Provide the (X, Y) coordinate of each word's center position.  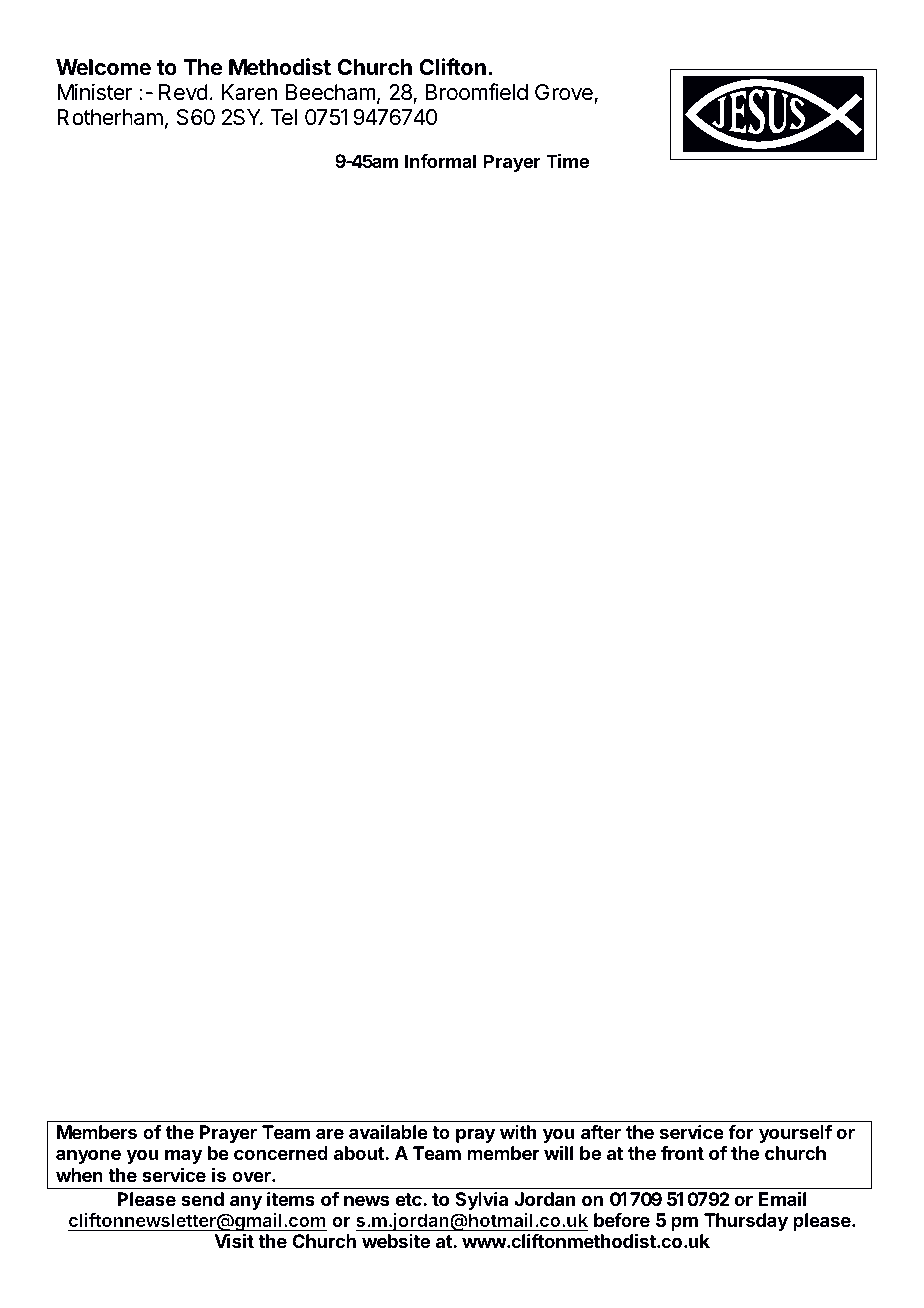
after (601, 1132)
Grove (564, 92)
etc (409, 1199)
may (183, 1156)
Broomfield (477, 92)
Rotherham (110, 117)
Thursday (746, 1222)
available (388, 1132)
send (202, 1199)
